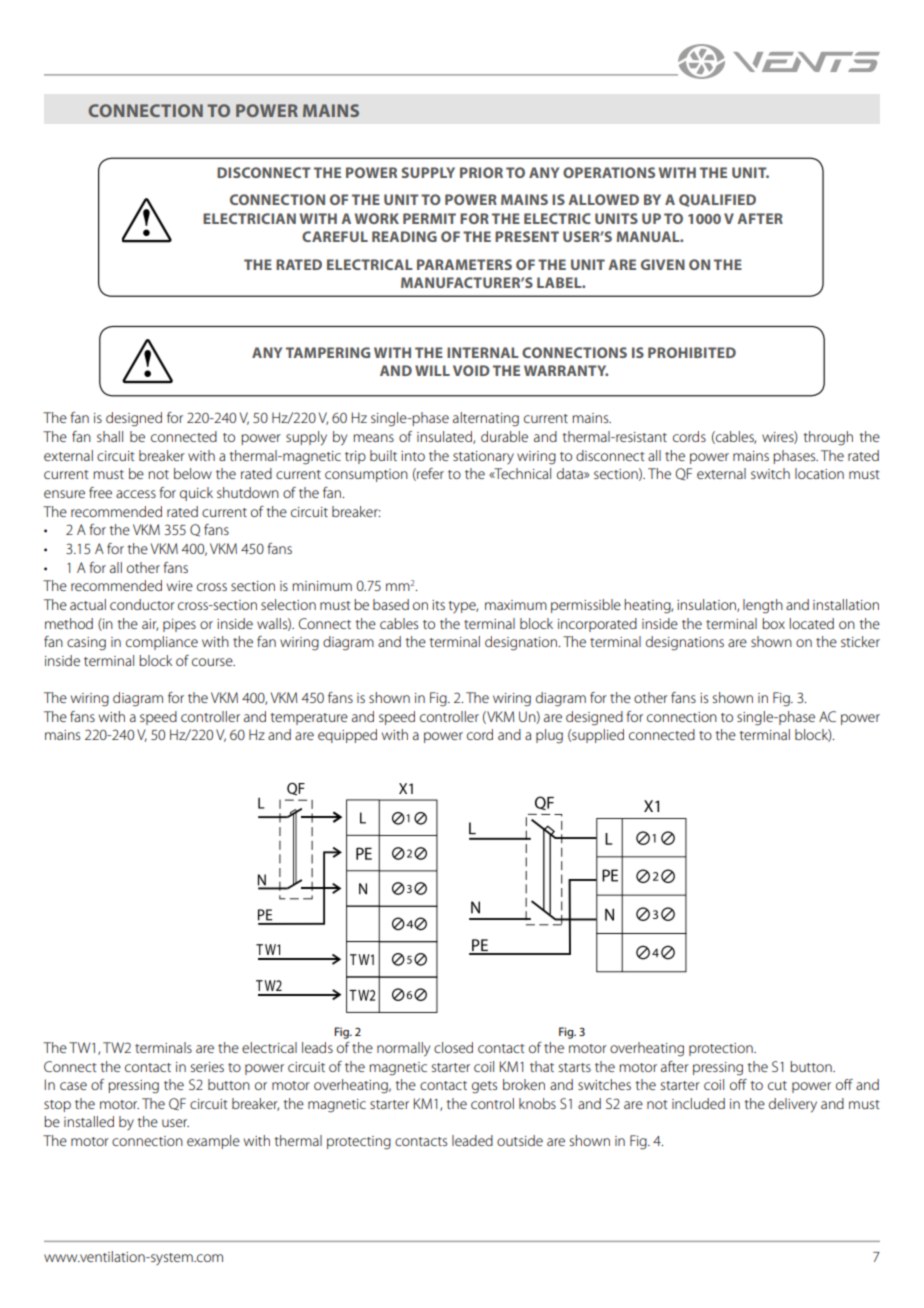 Image resolution: width=924 pixels, height=1308 pixels. Describe the element at coordinates (793, 1105) in the page. I see `delivery` at that location.
